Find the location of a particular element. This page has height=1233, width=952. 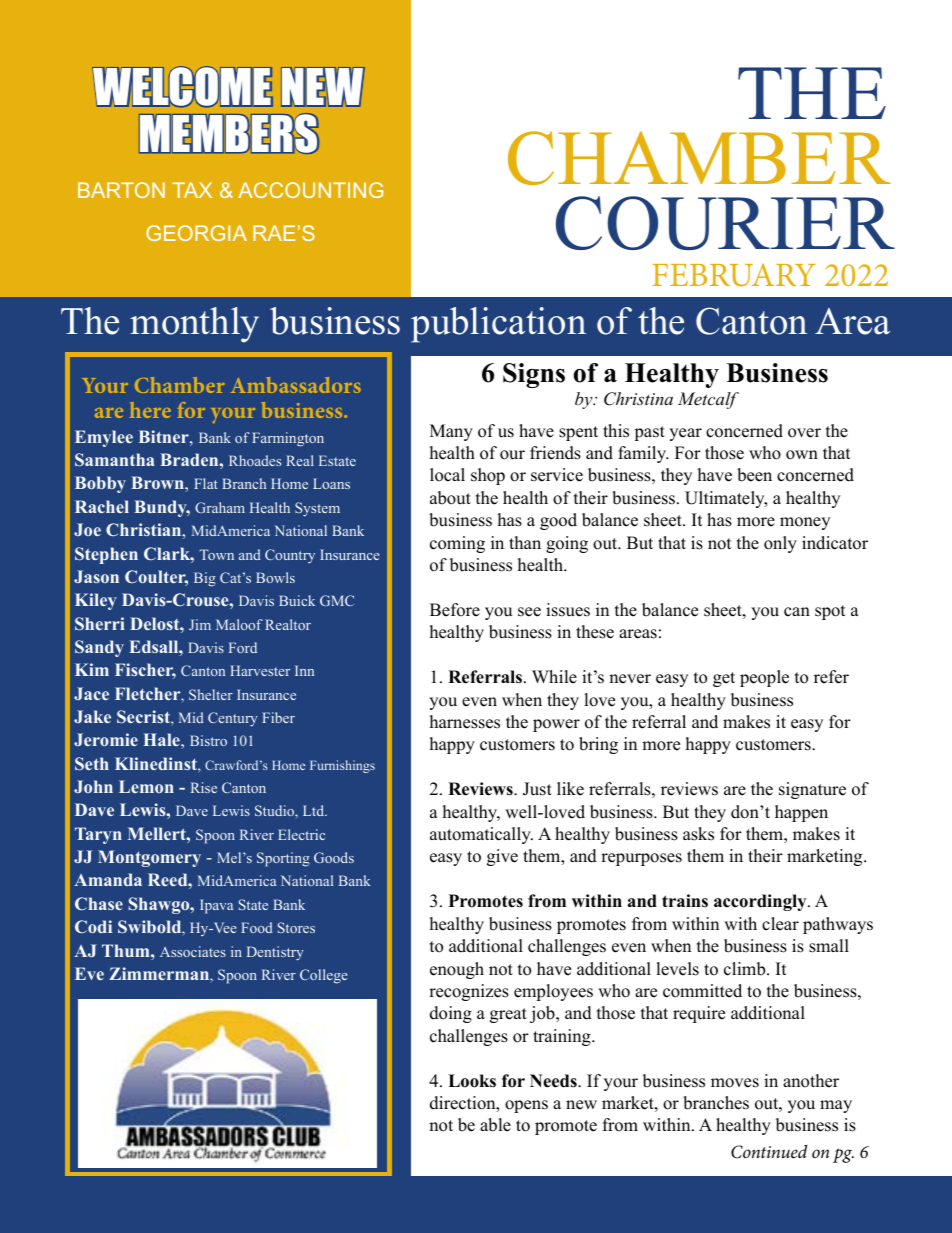

Montgomery is located at coordinates (149, 858).
